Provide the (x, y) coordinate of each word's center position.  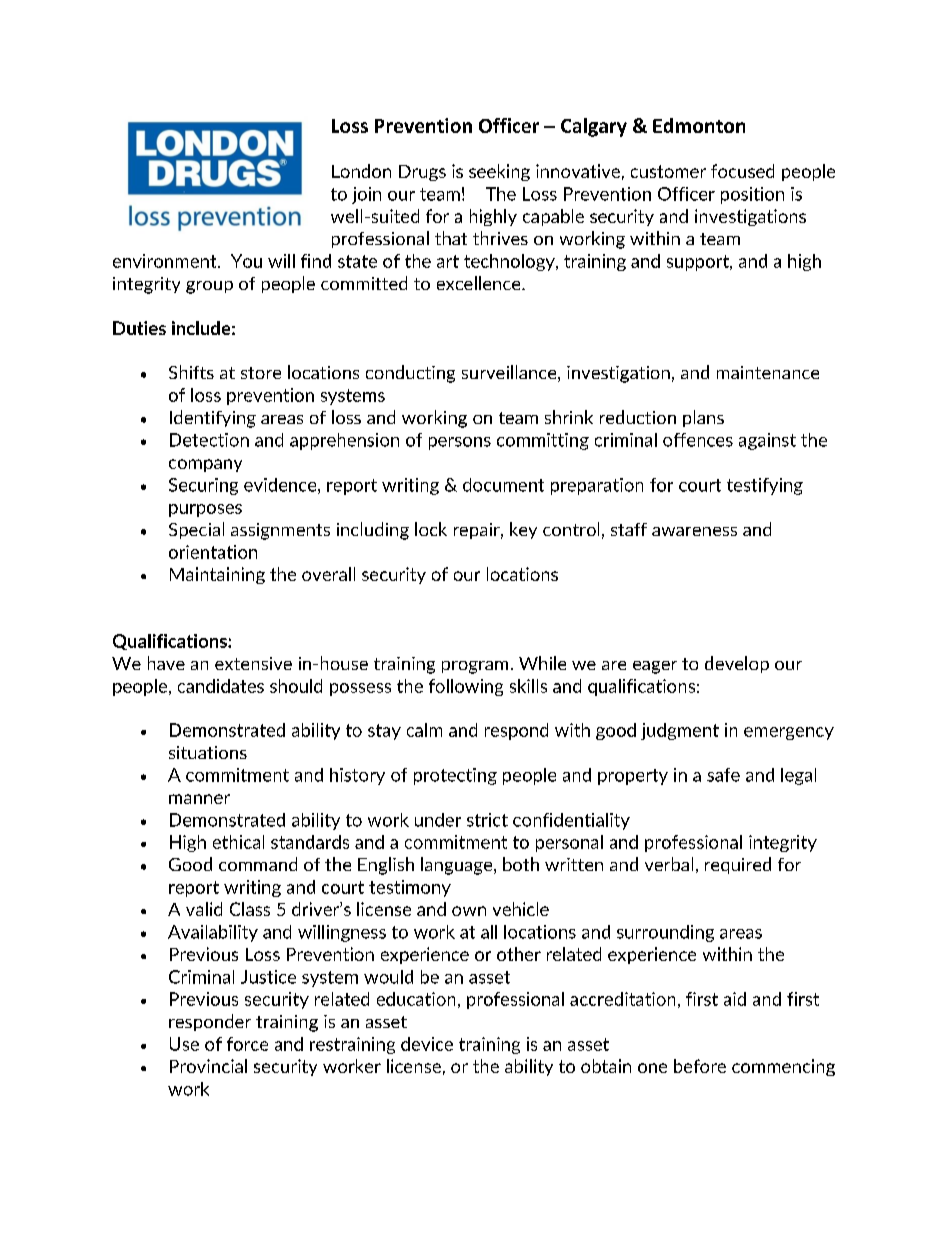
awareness (694, 531)
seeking (499, 172)
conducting (410, 374)
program (475, 667)
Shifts (191, 372)
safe (723, 775)
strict (487, 820)
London (361, 171)
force (247, 1044)
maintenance (768, 372)
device (427, 1044)
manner (199, 799)
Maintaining (217, 575)
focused (742, 171)
